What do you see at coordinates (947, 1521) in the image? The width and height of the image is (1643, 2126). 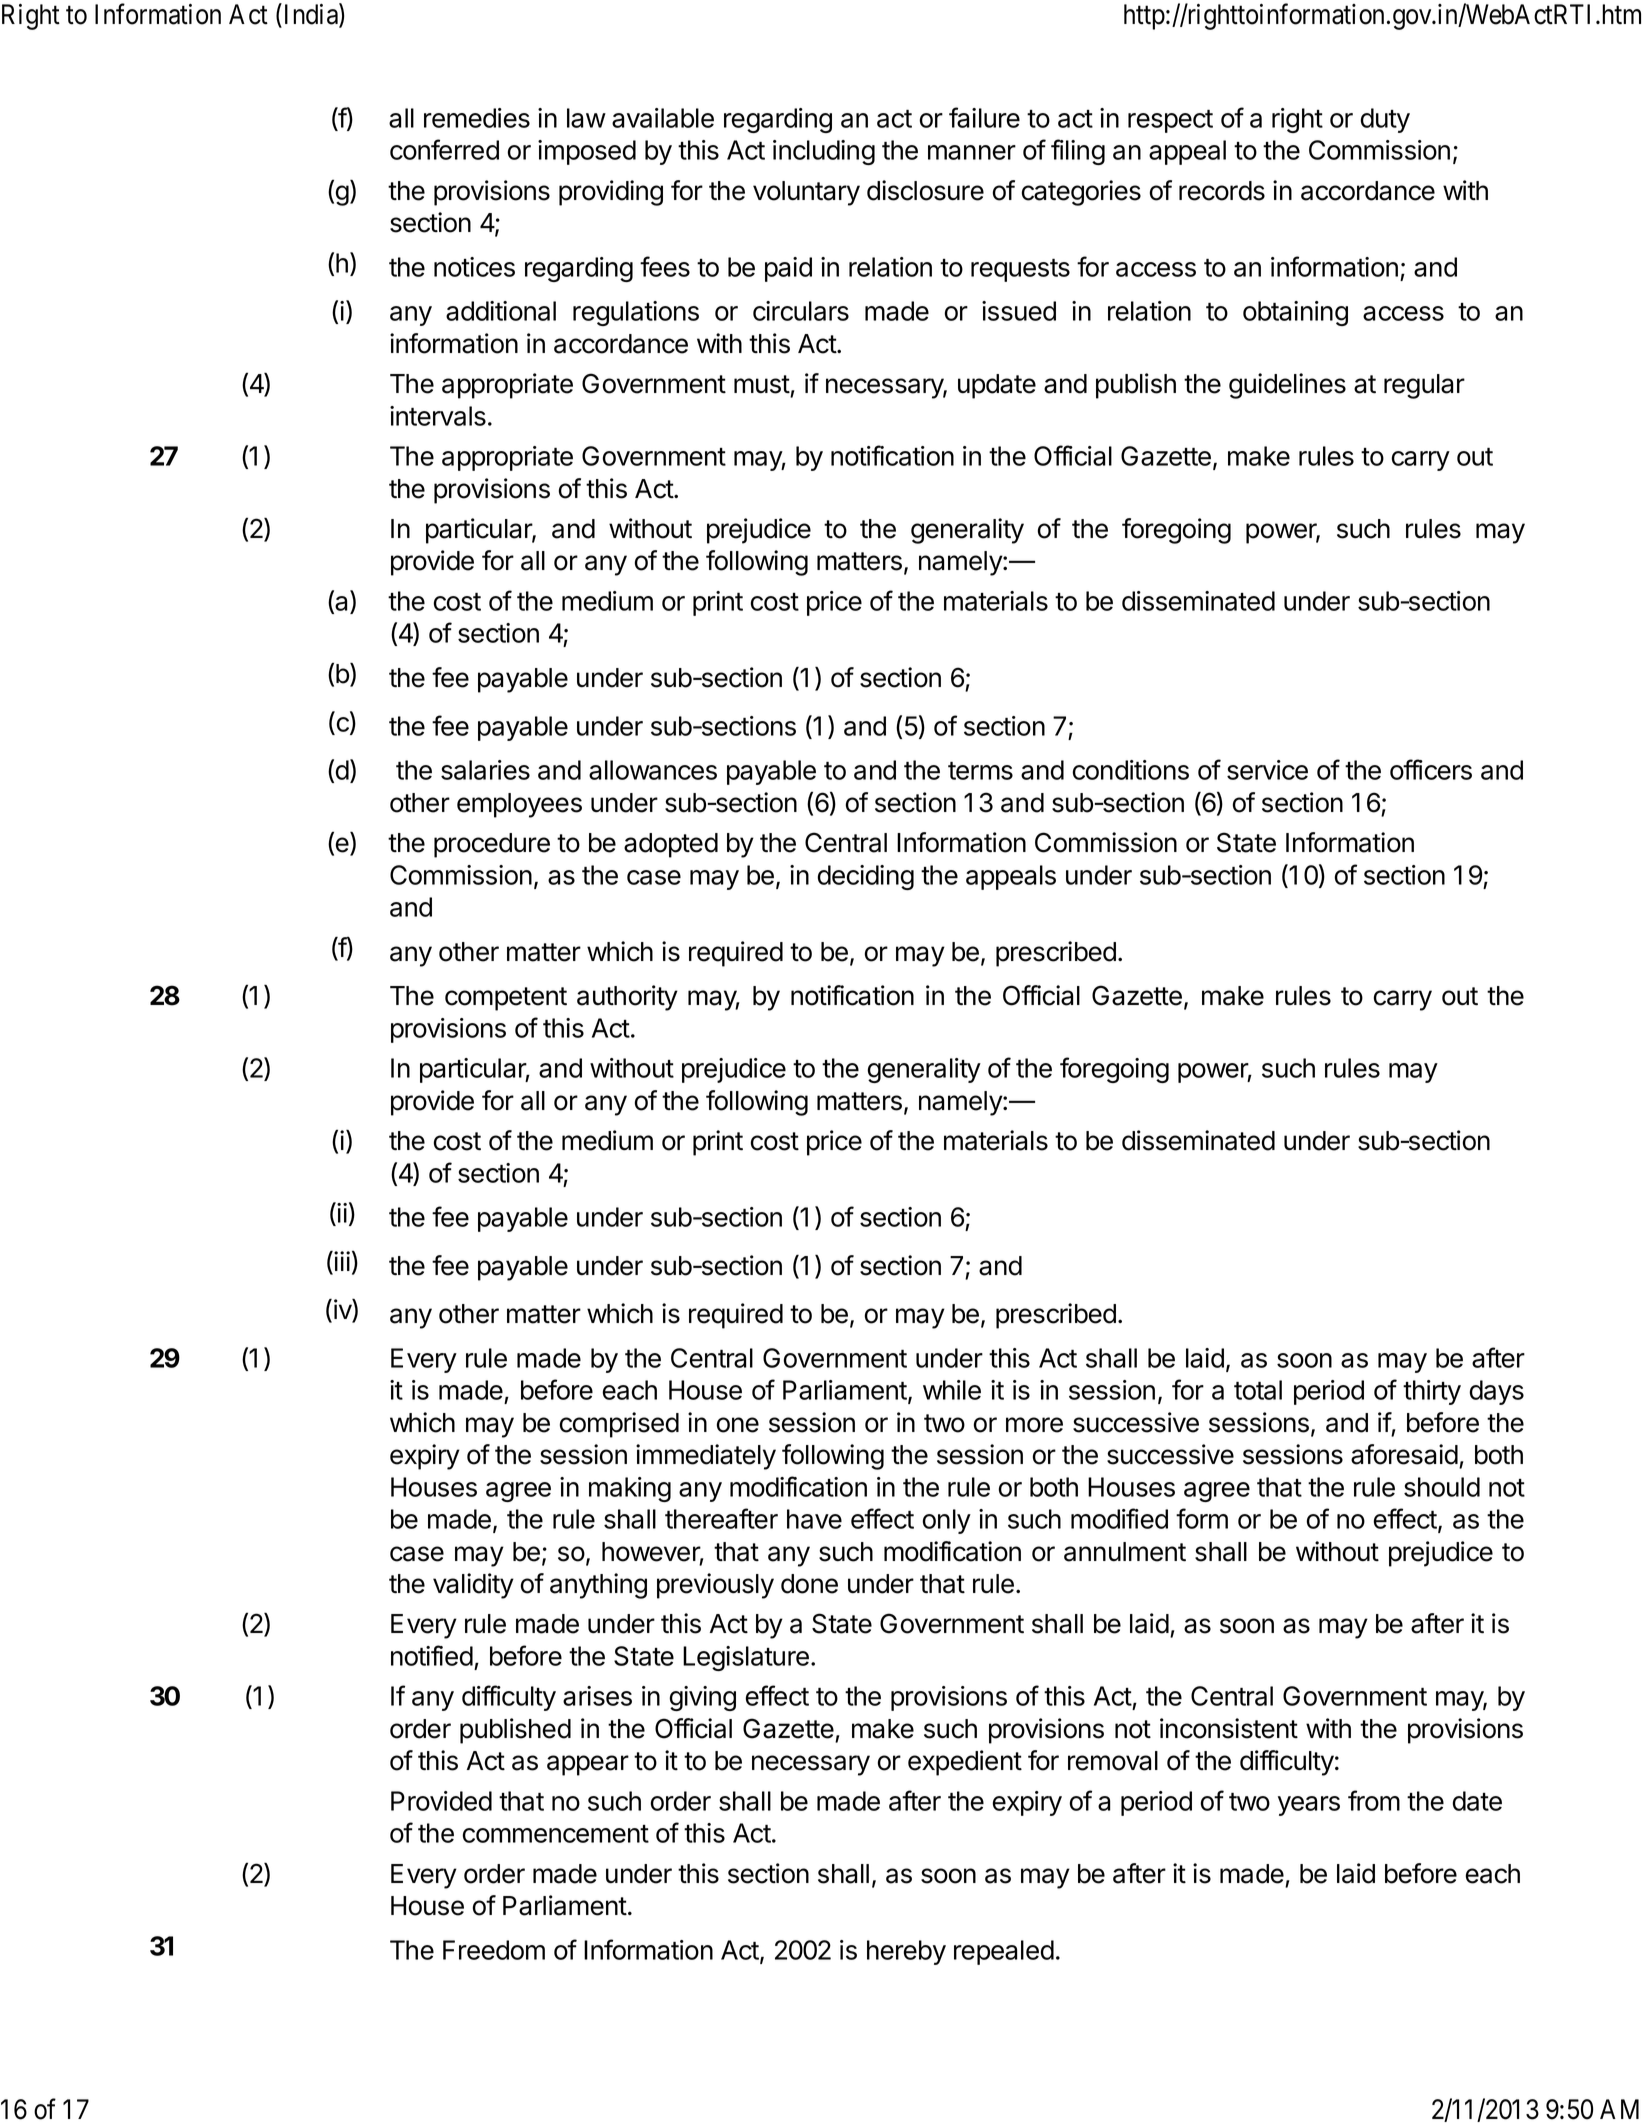 I see `only` at bounding box center [947, 1521].
